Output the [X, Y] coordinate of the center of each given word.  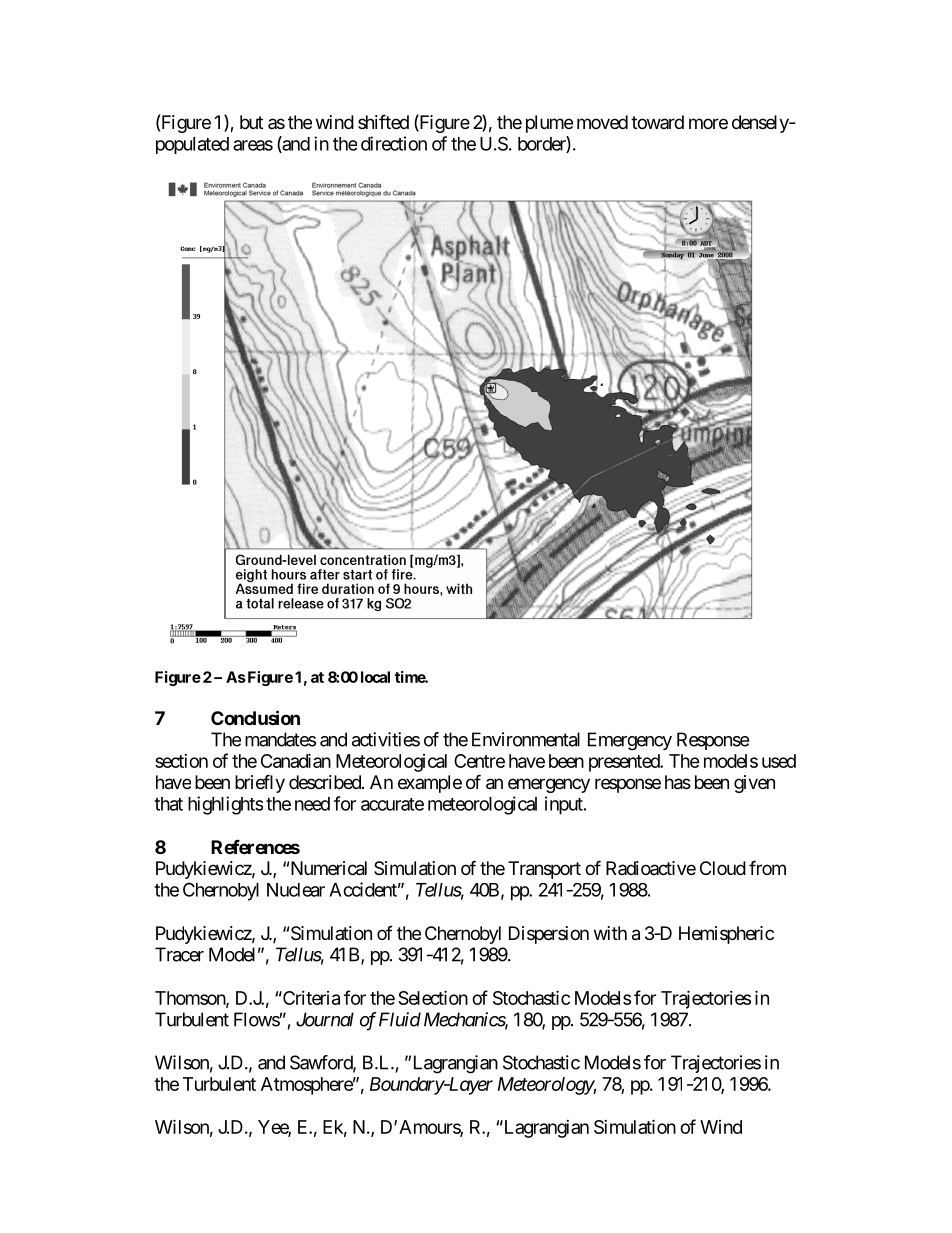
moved [602, 122]
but [251, 122]
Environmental [526, 739]
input [565, 805]
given [754, 784]
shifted [383, 121]
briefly [260, 783]
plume [549, 124]
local [375, 677]
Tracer [179, 954]
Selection [433, 997]
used [779, 761]
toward [657, 122]
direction [394, 143]
